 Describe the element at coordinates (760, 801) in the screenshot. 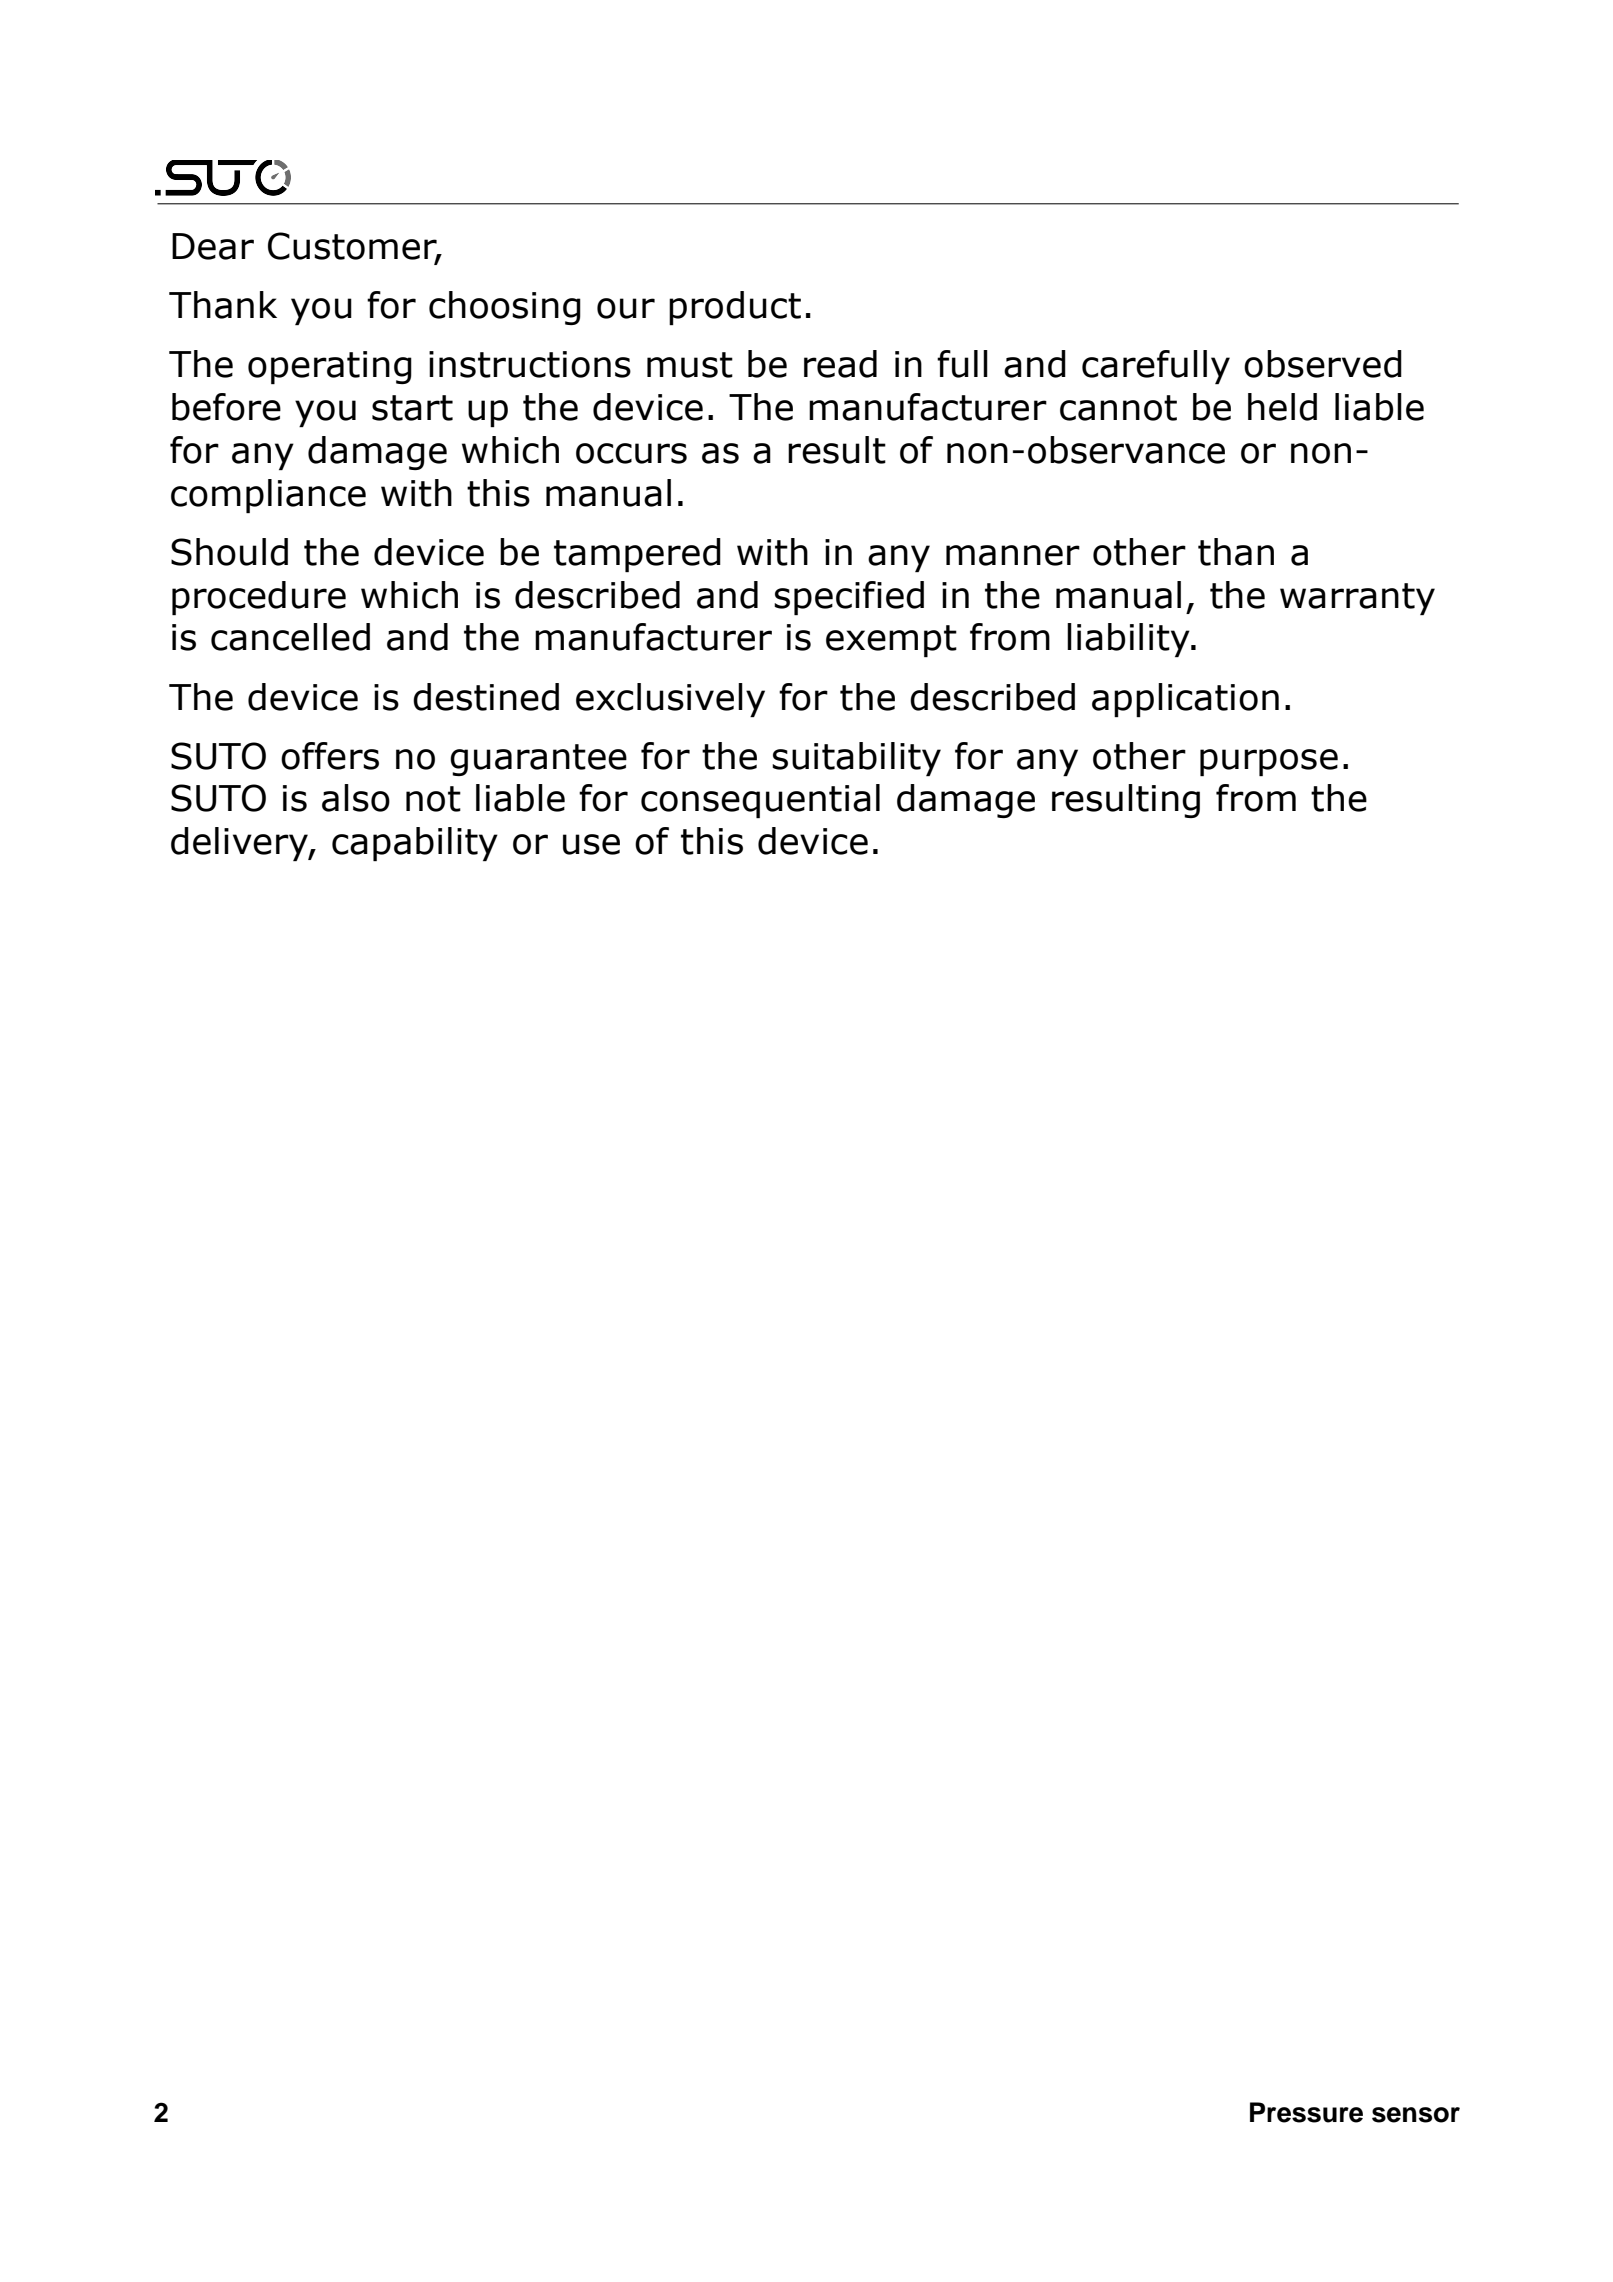

I see `consequential` at that location.
